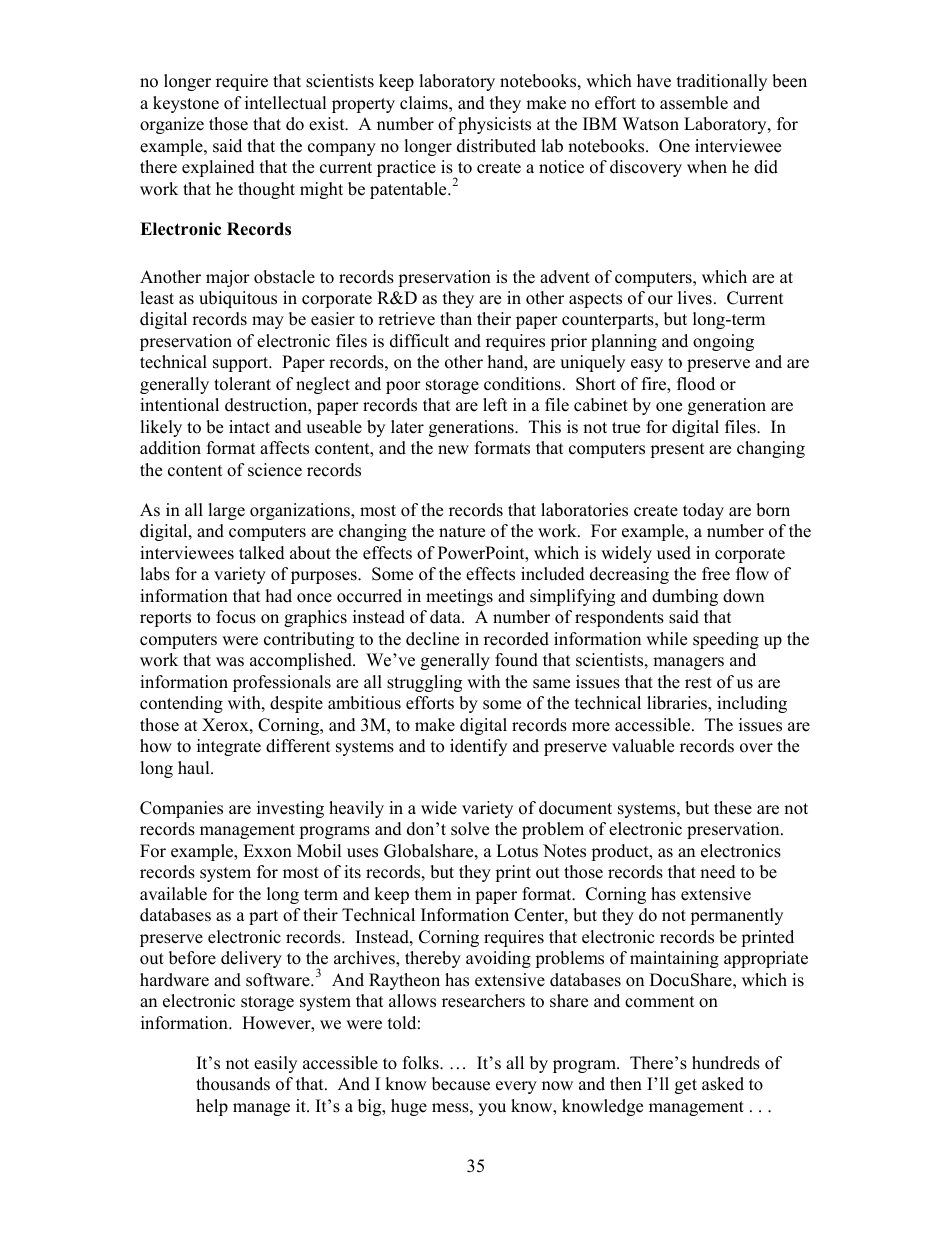 Image resolution: width=952 pixels, height=1233 pixels. I want to click on nature, so click(462, 532).
